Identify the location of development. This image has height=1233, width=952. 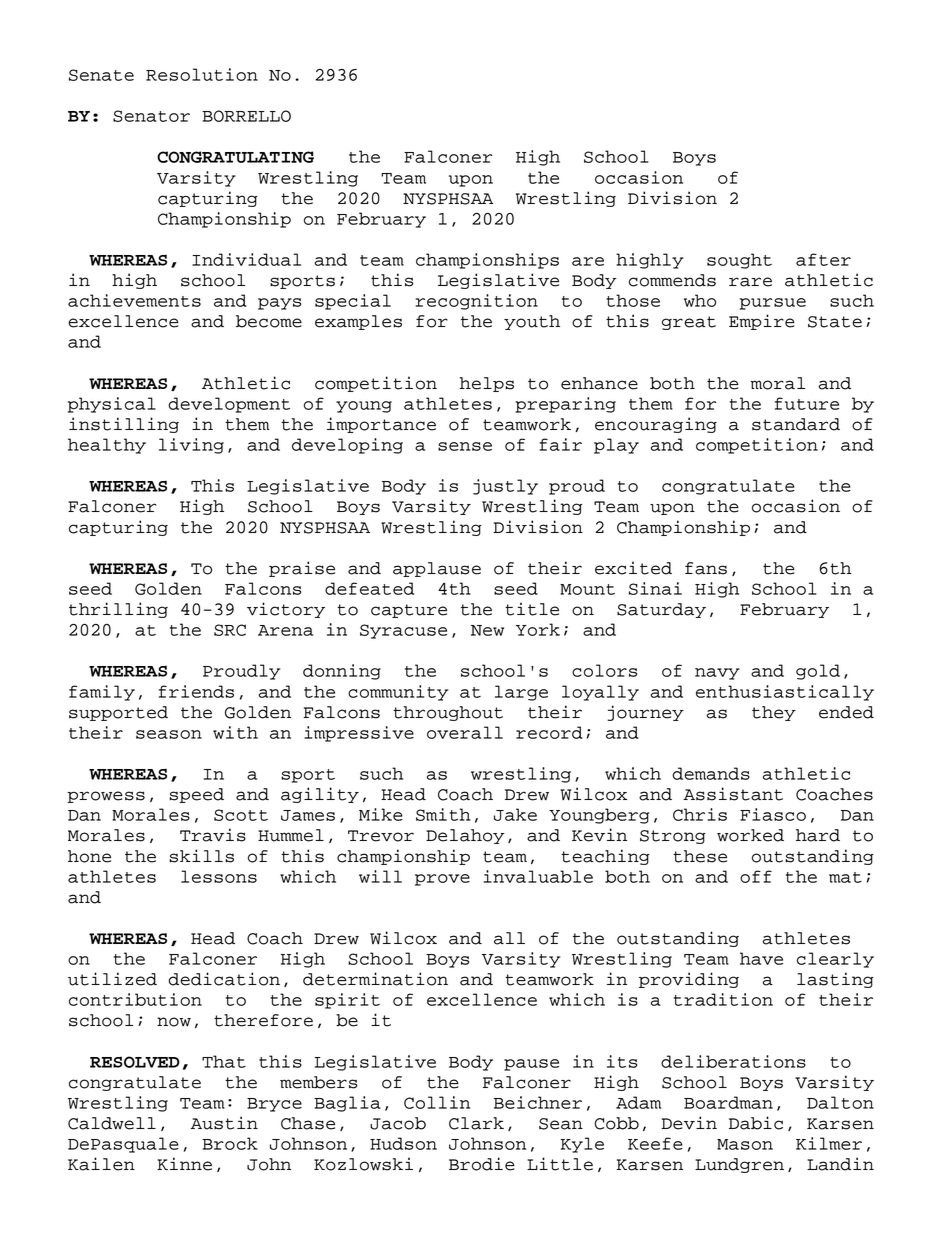
(229, 405).
